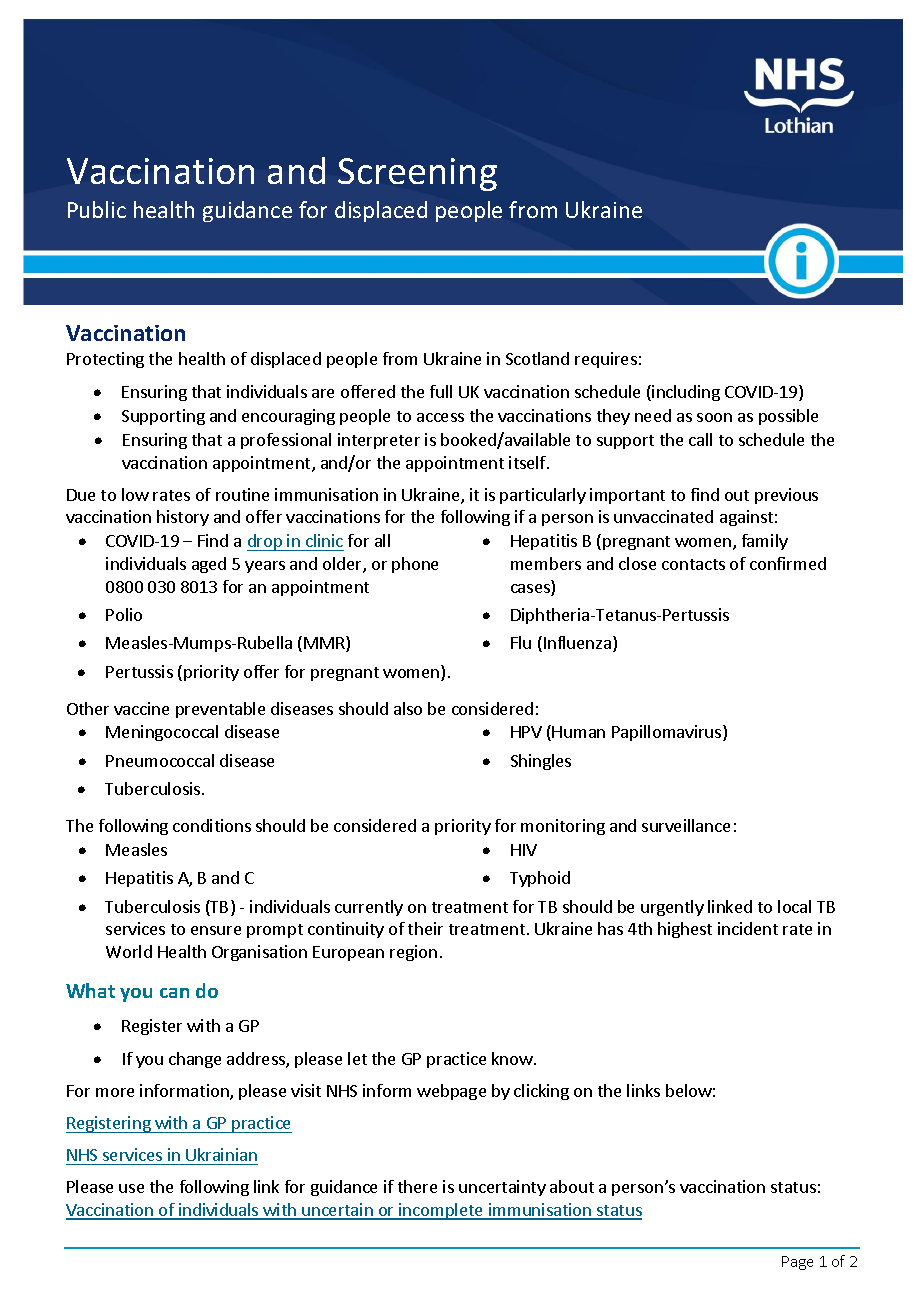 Image resolution: width=924 pixels, height=1308 pixels. Describe the element at coordinates (606, 360) in the page. I see `requires` at that location.
